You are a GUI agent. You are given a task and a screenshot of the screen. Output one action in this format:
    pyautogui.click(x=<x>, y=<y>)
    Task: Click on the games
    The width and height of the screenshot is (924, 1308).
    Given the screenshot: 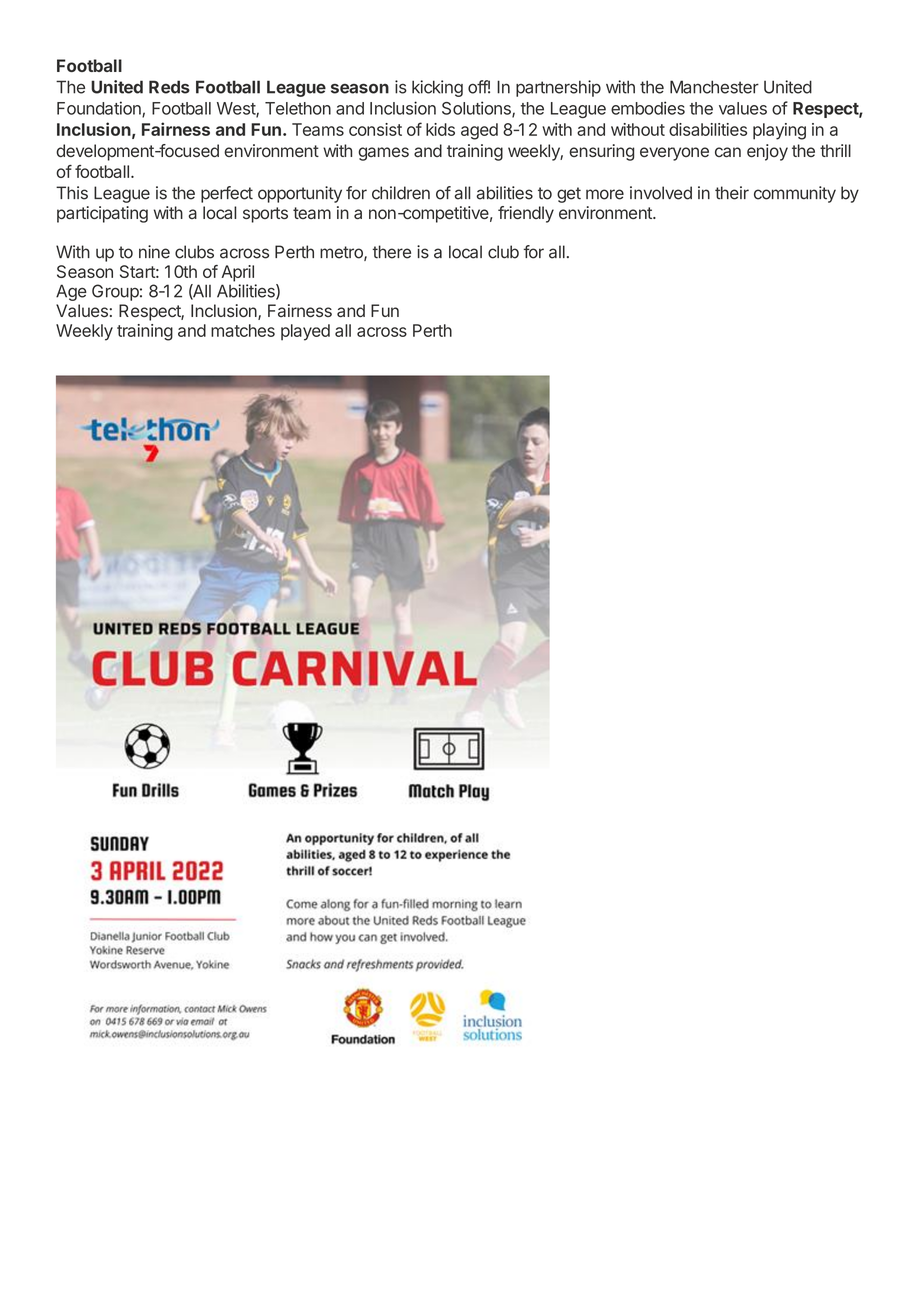 What is the action you would take?
    pyautogui.click(x=383, y=154)
